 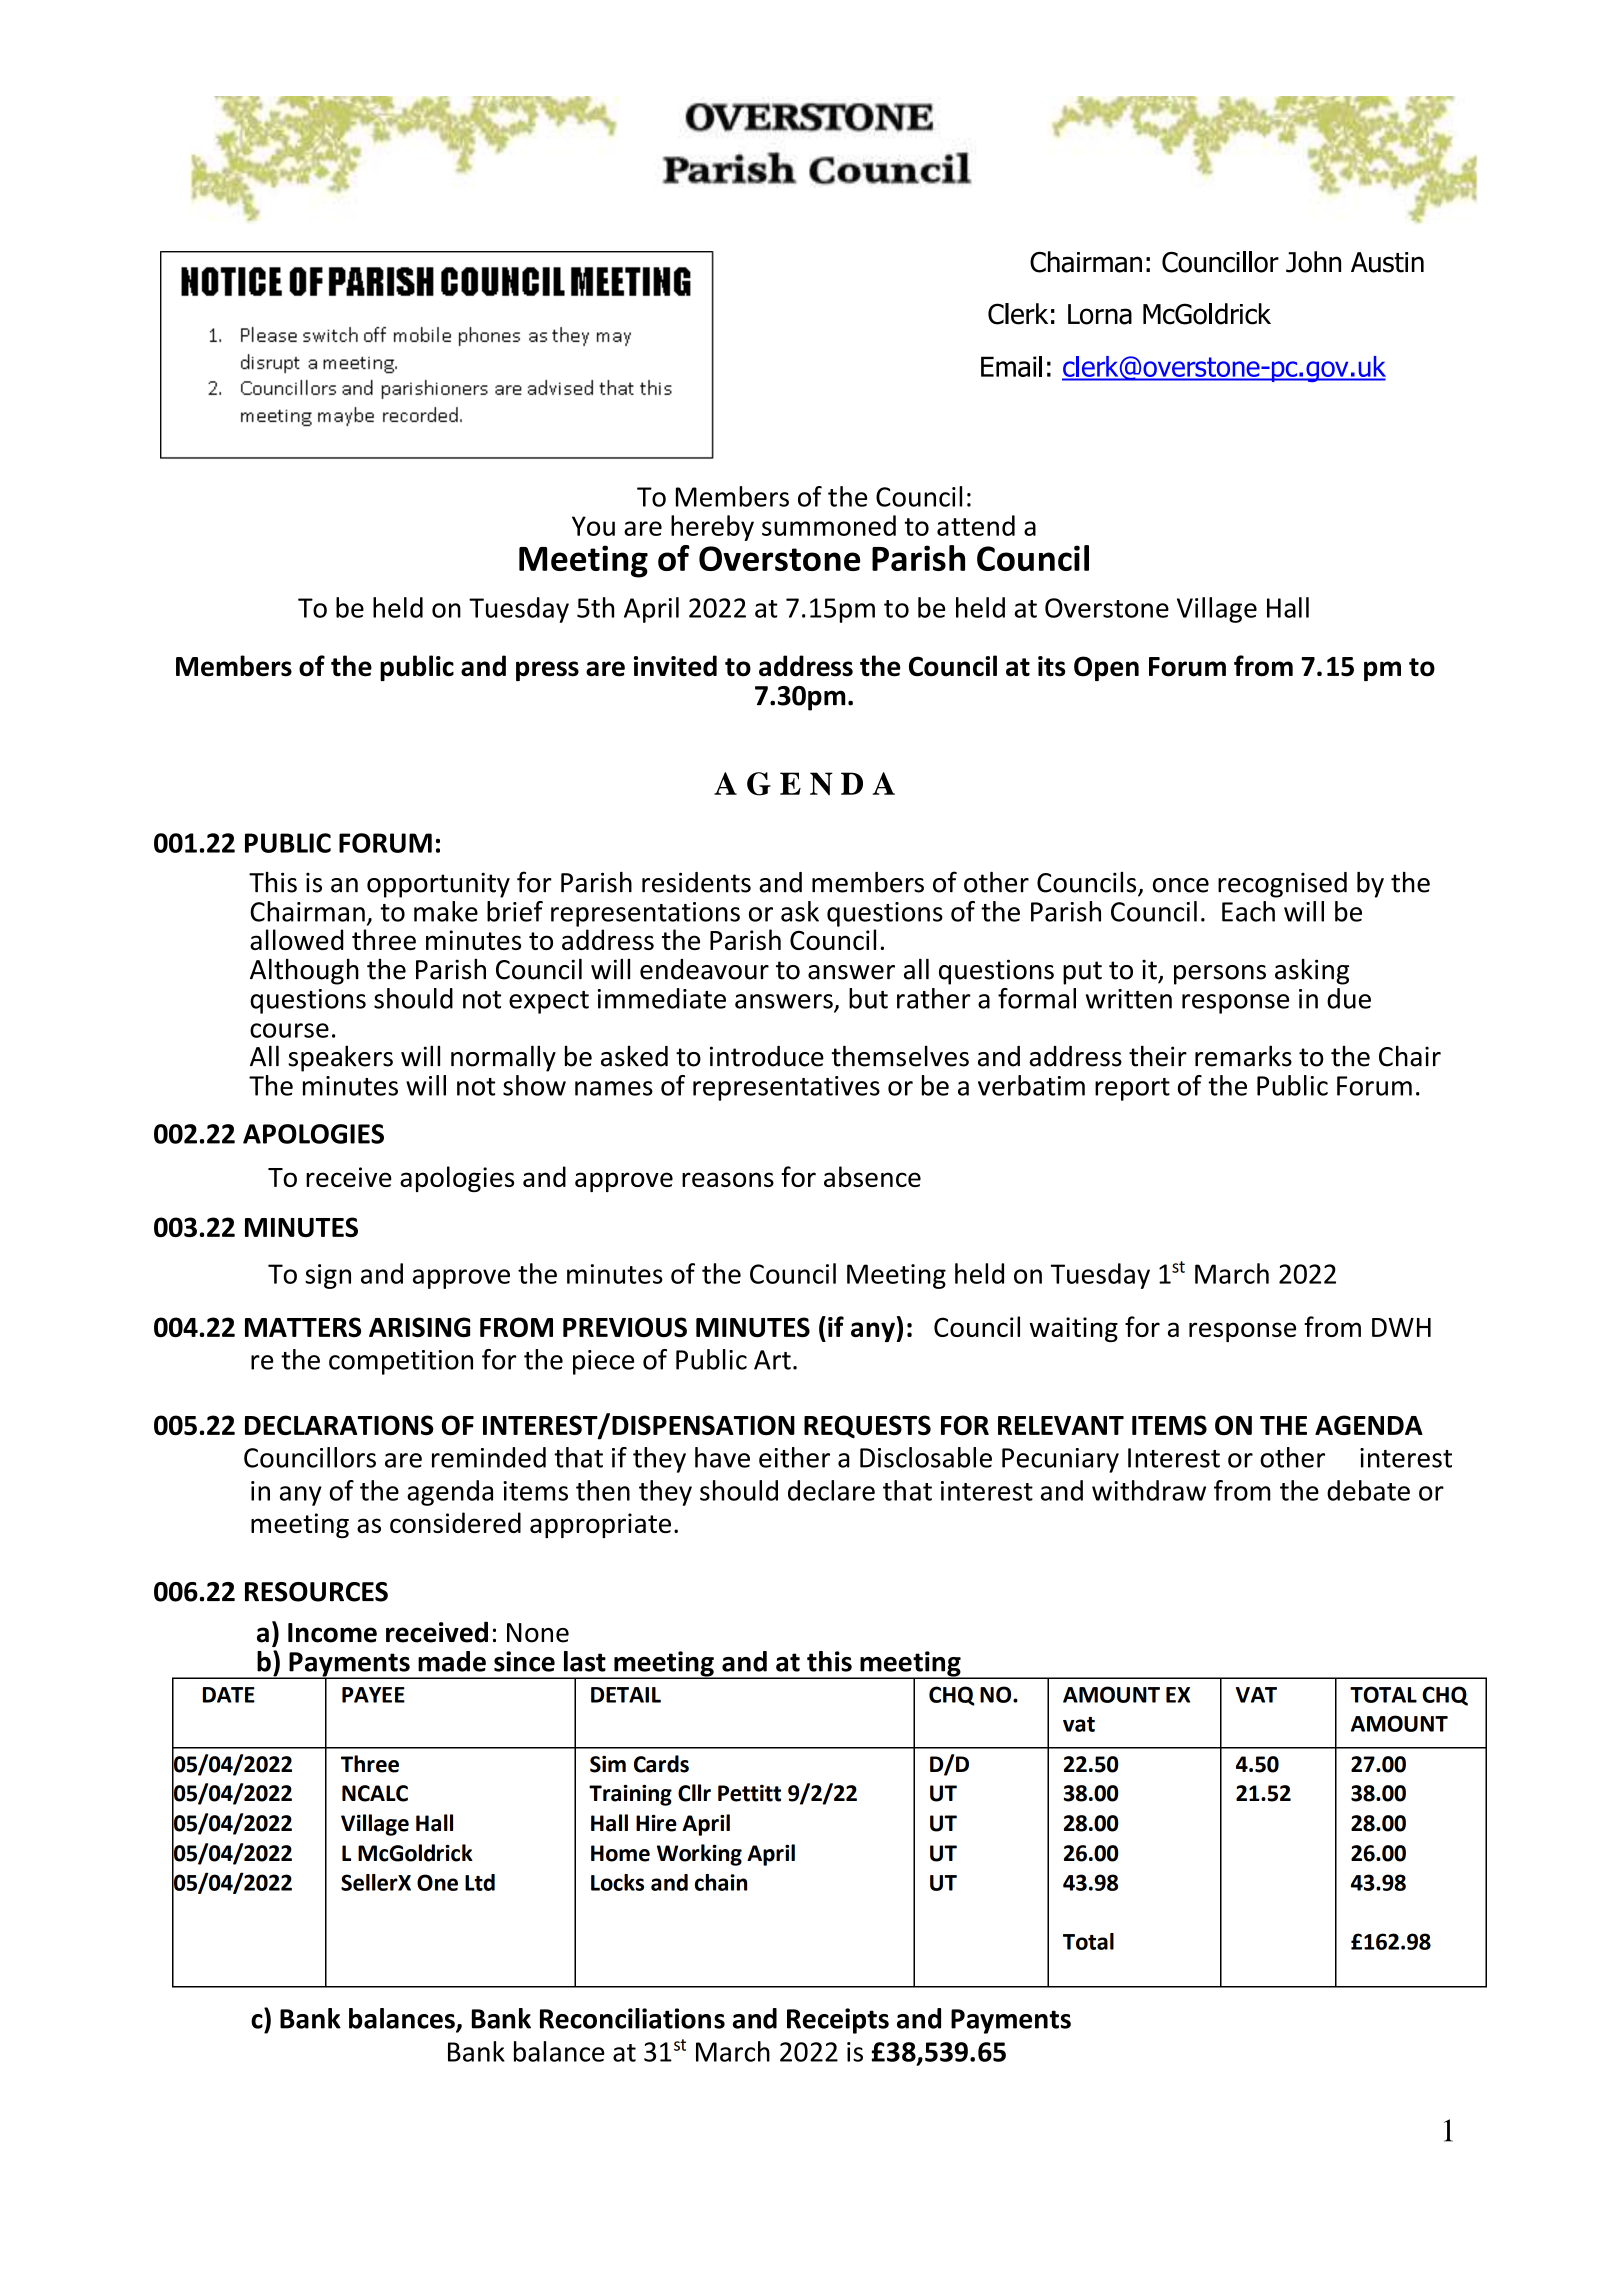 What do you see at coordinates (1011, 366) in the page?
I see `Email` at bounding box center [1011, 366].
